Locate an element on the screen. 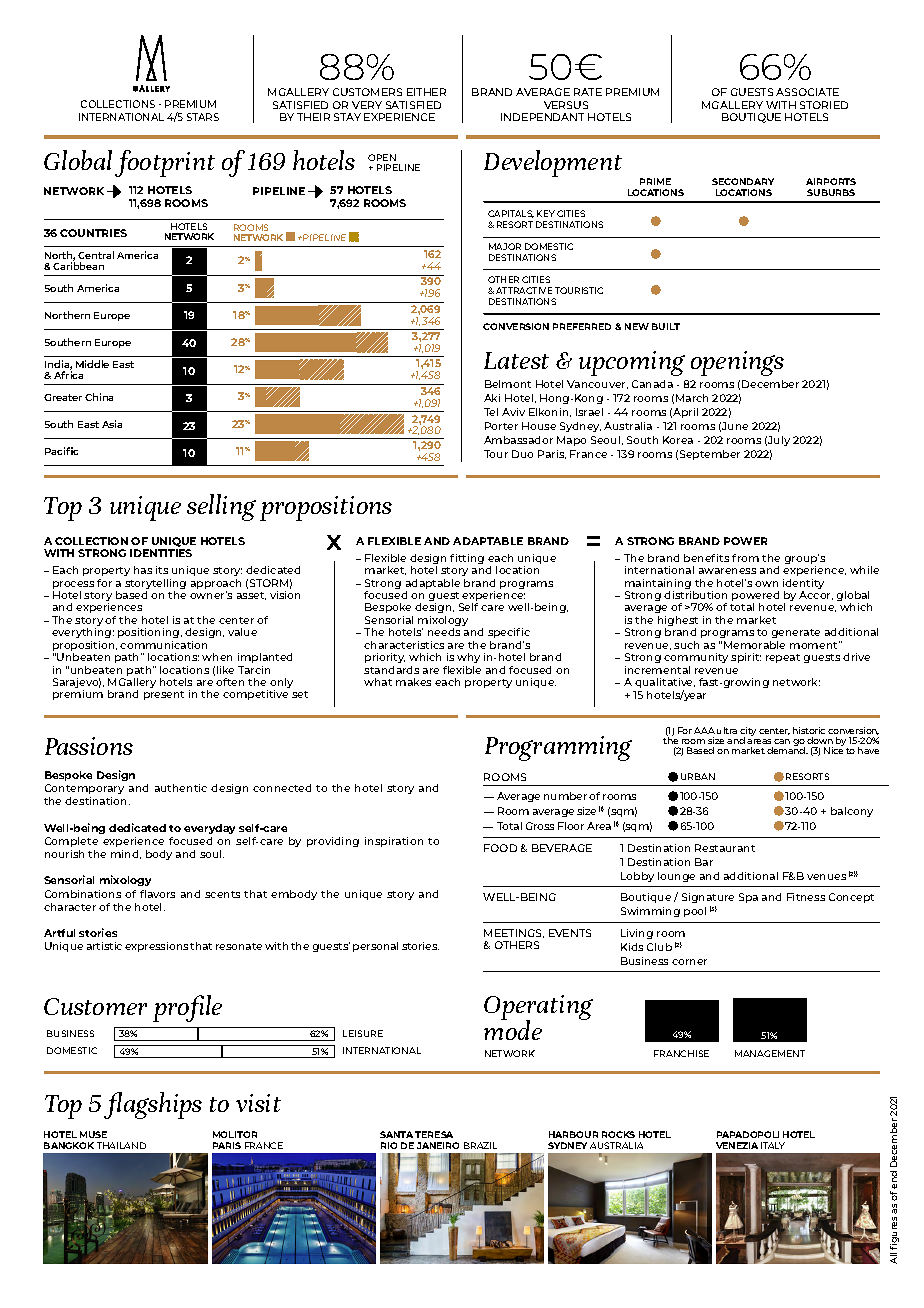 This screenshot has width=924, height=1308. STORIED is located at coordinates (824, 105).
